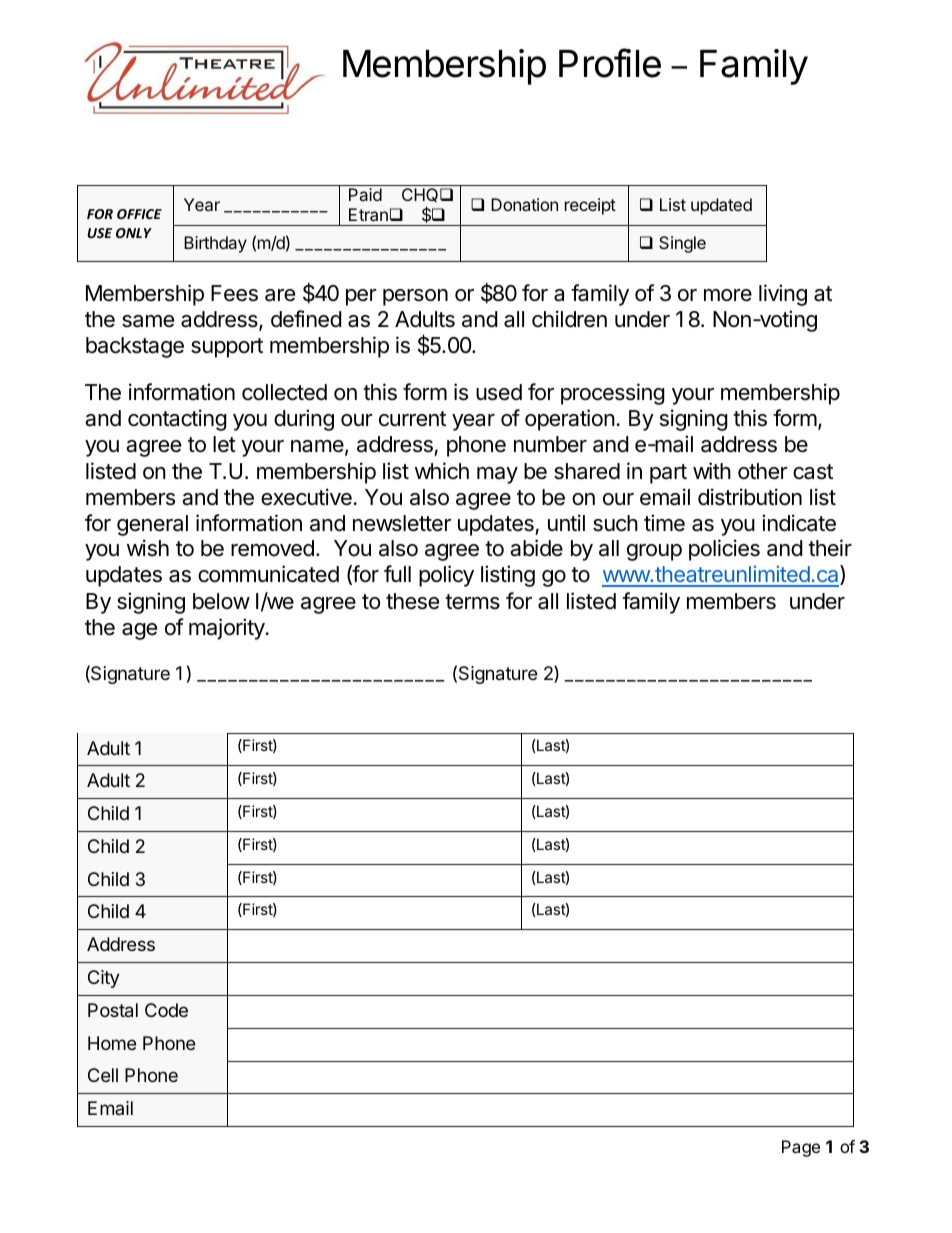 The height and width of the page is (1233, 952). What do you see at coordinates (139, 214) in the page?
I see `OFFICE` at bounding box center [139, 214].
